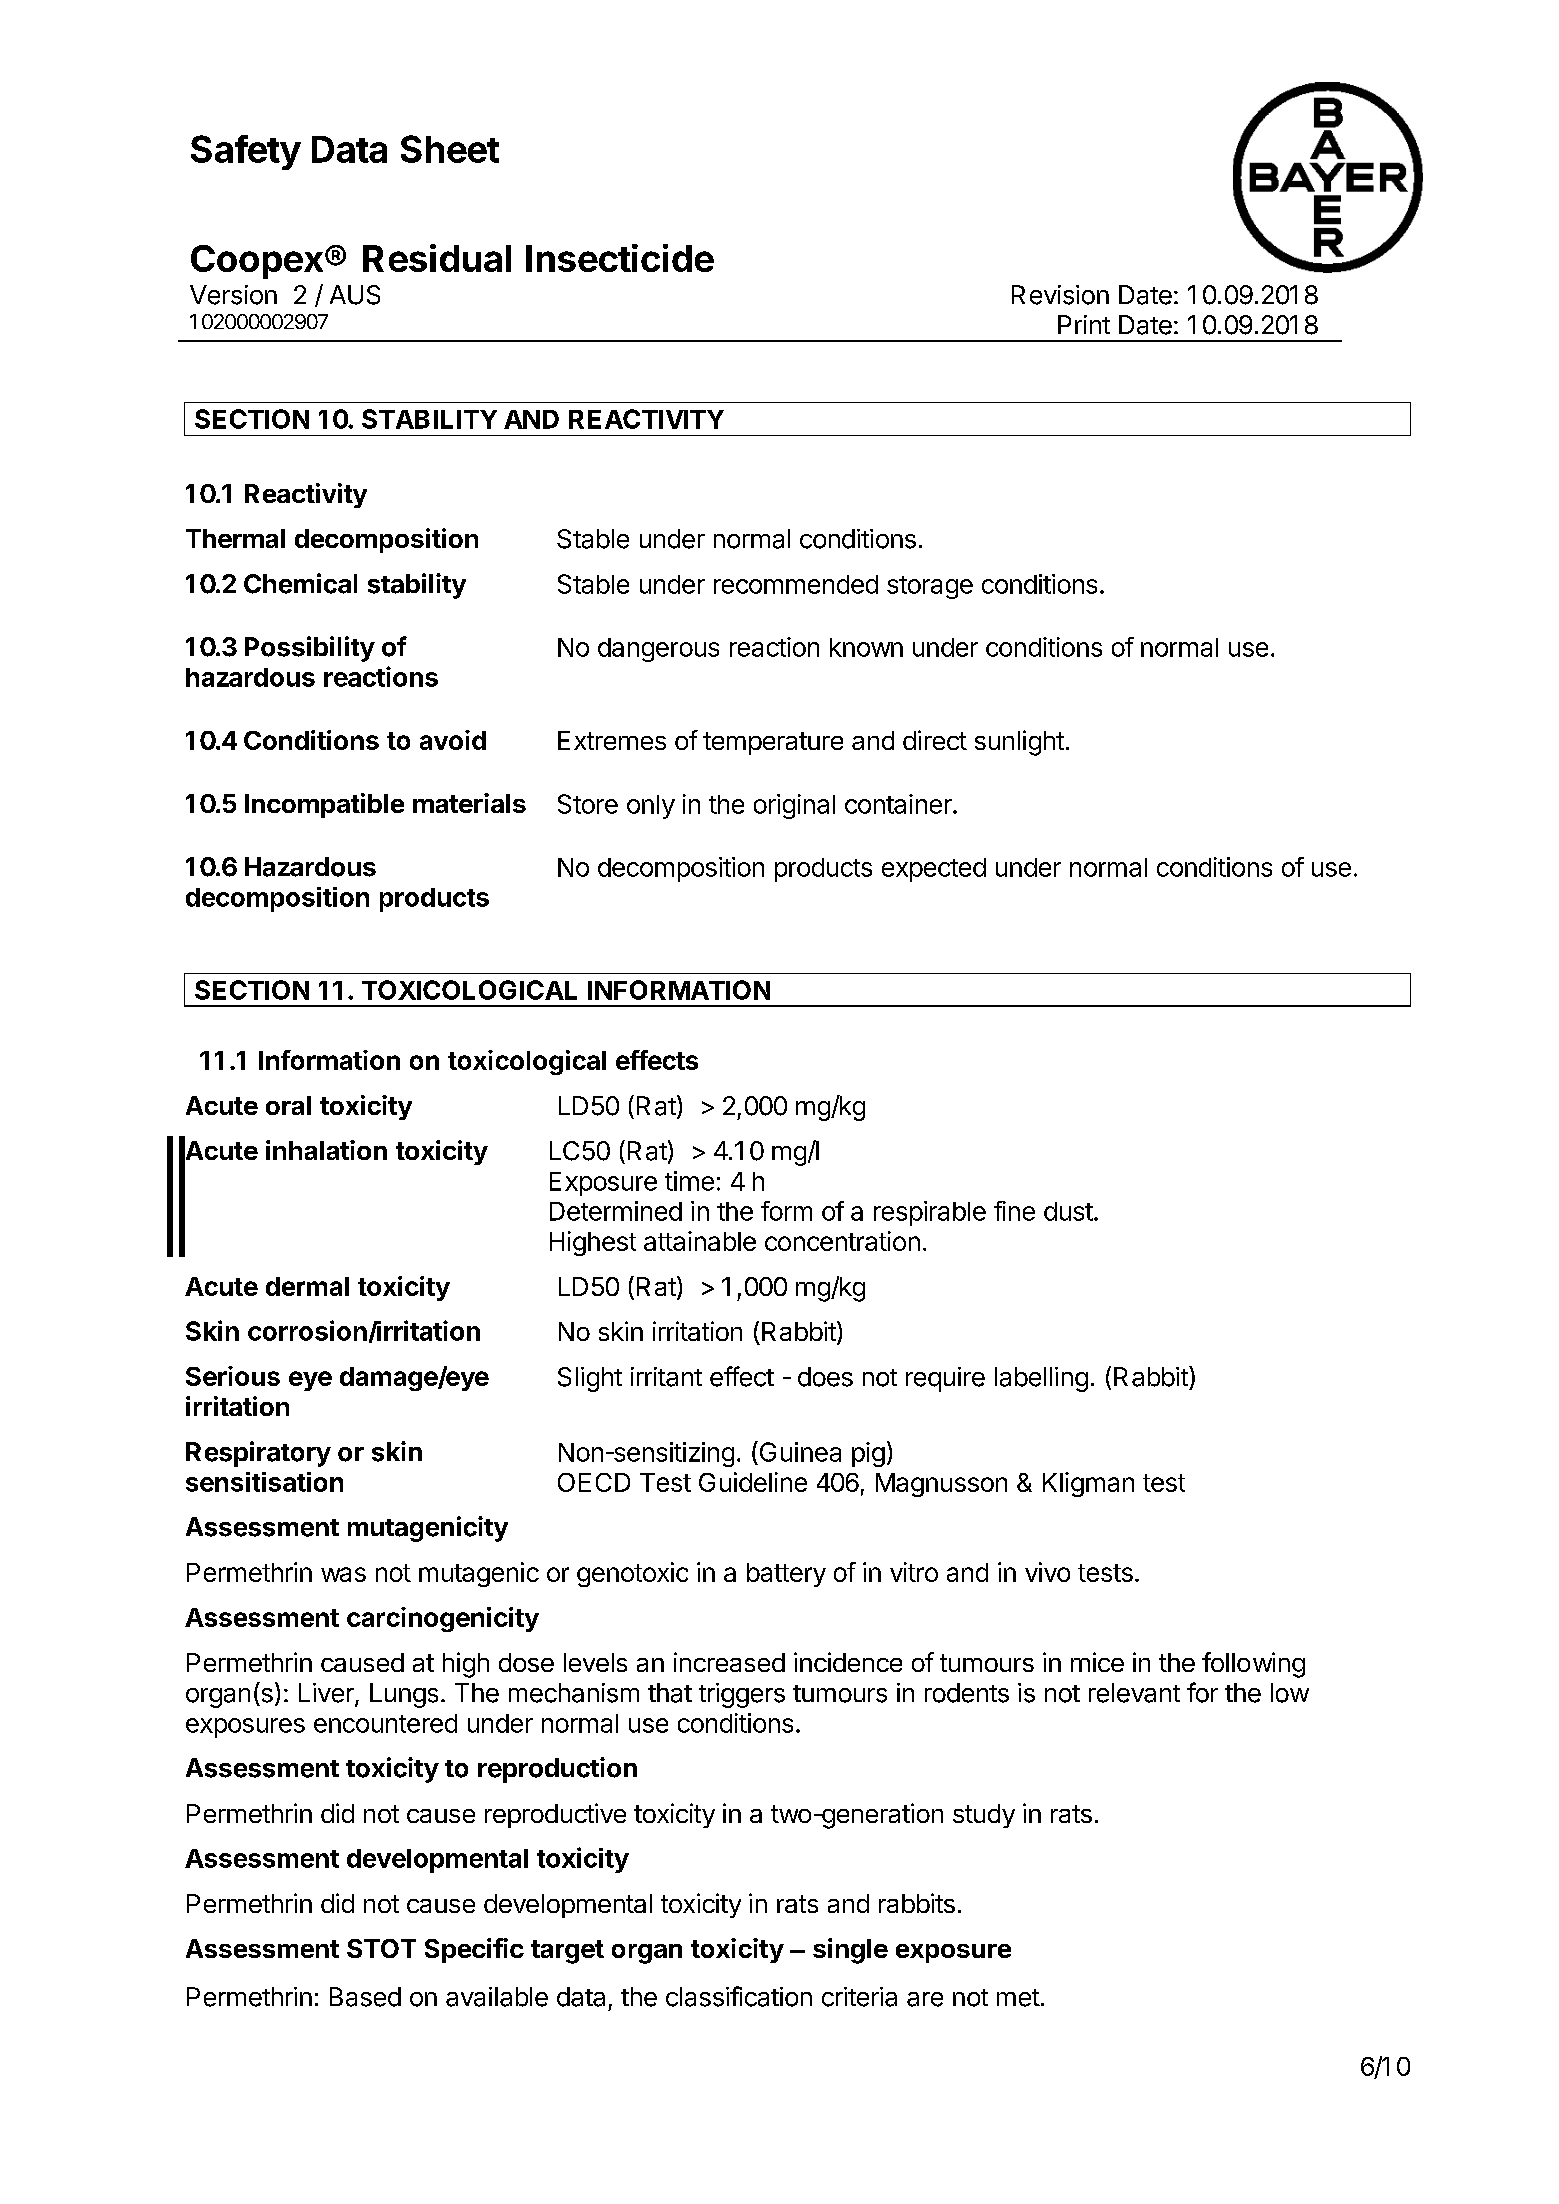 Image resolution: width=1559 pixels, height=2204 pixels. I want to click on study, so click(984, 1816).
